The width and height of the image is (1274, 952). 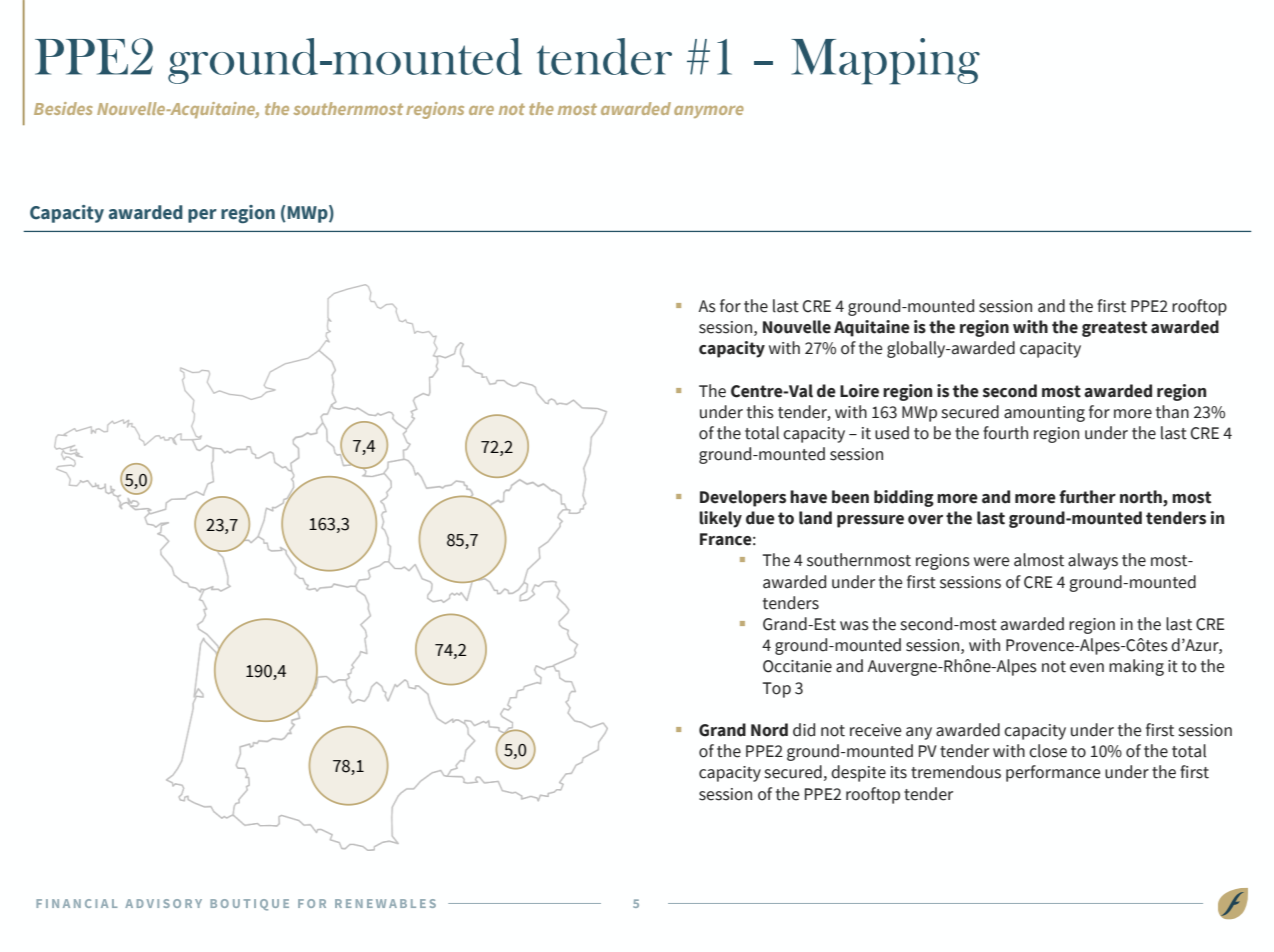 I want to click on this, so click(x=760, y=412).
